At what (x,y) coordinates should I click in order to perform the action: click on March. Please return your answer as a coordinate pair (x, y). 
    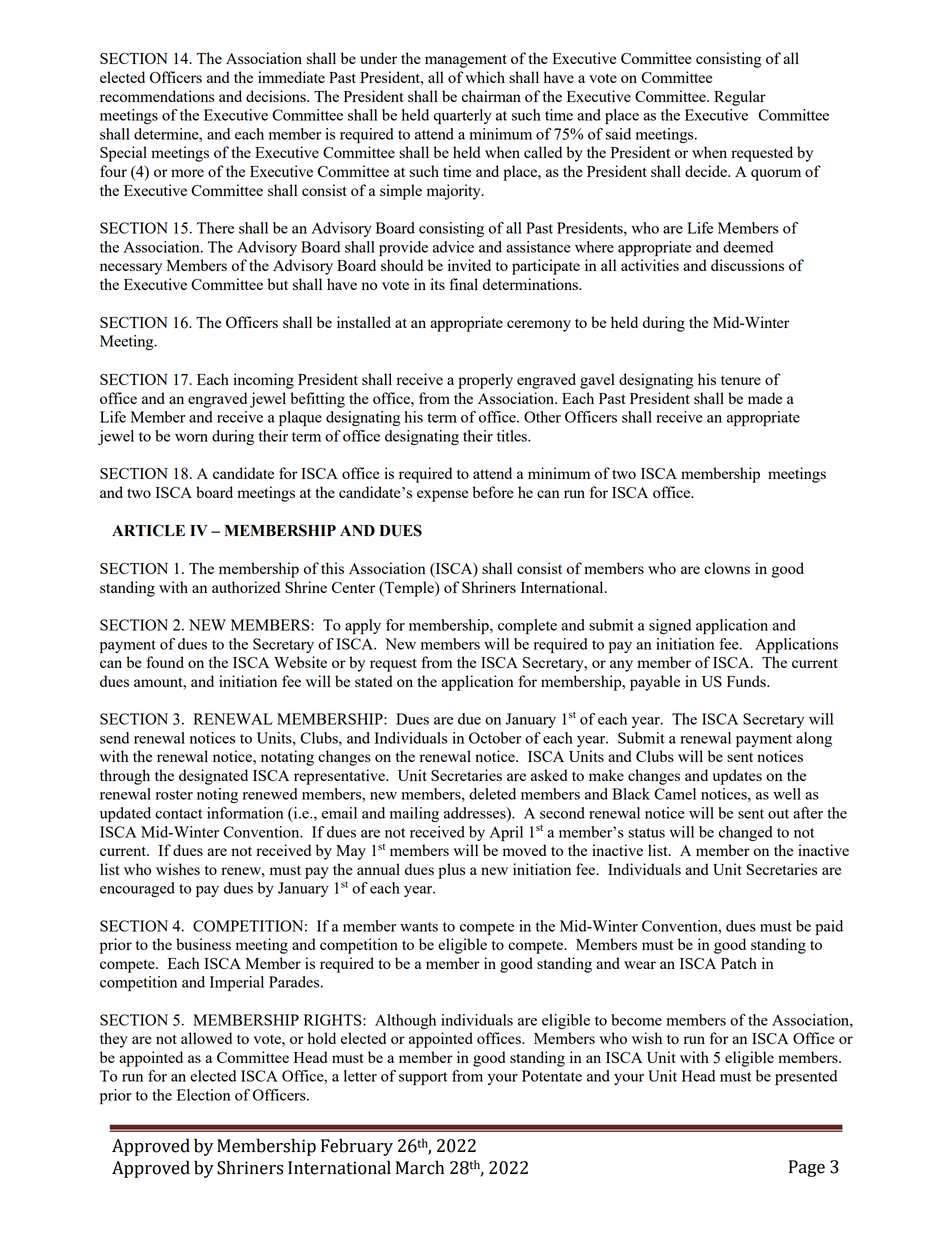
    Looking at the image, I should click on (420, 1167).
